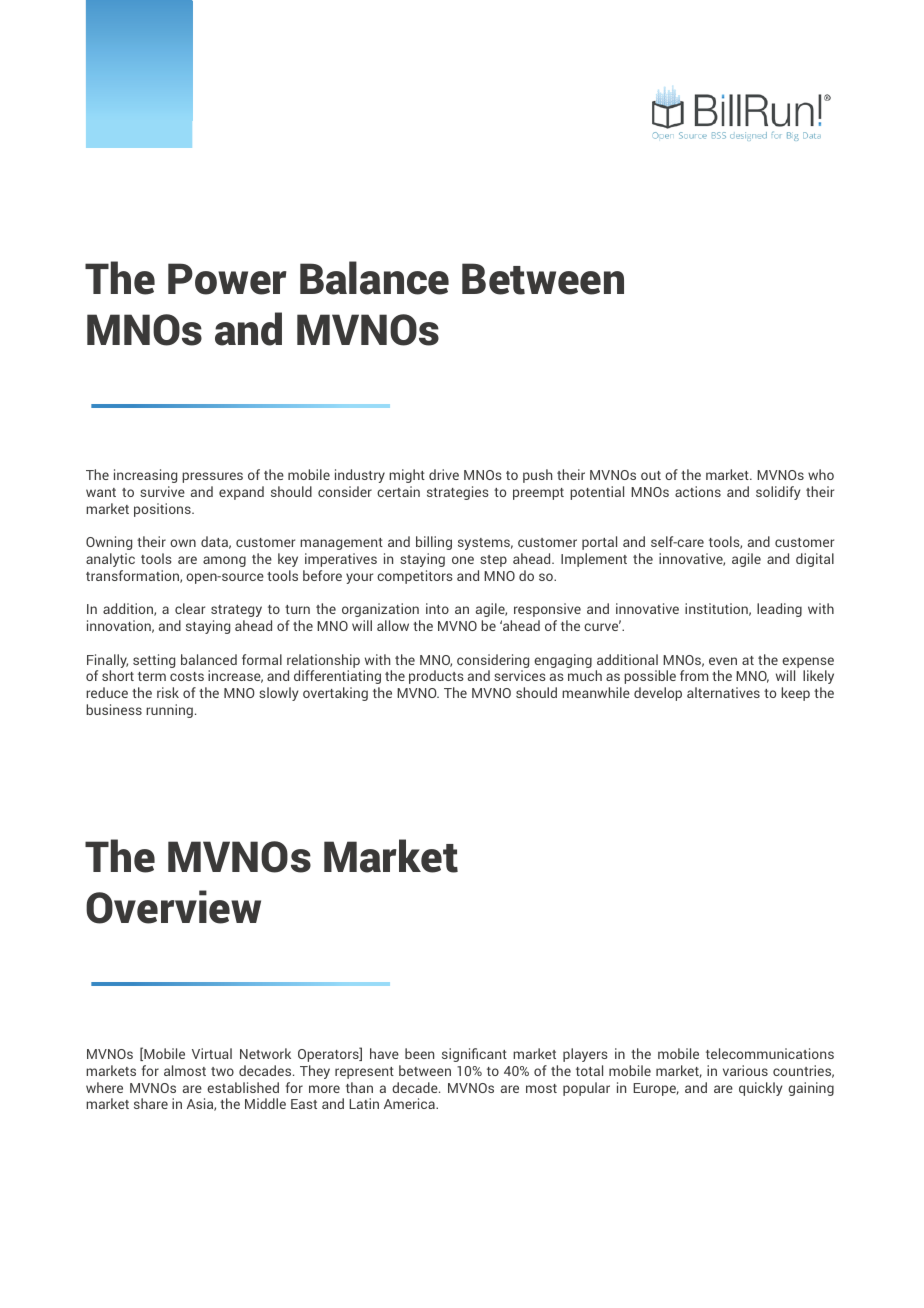  Describe the element at coordinates (212, 1053) in the screenshot. I see `Virtual` at that location.
